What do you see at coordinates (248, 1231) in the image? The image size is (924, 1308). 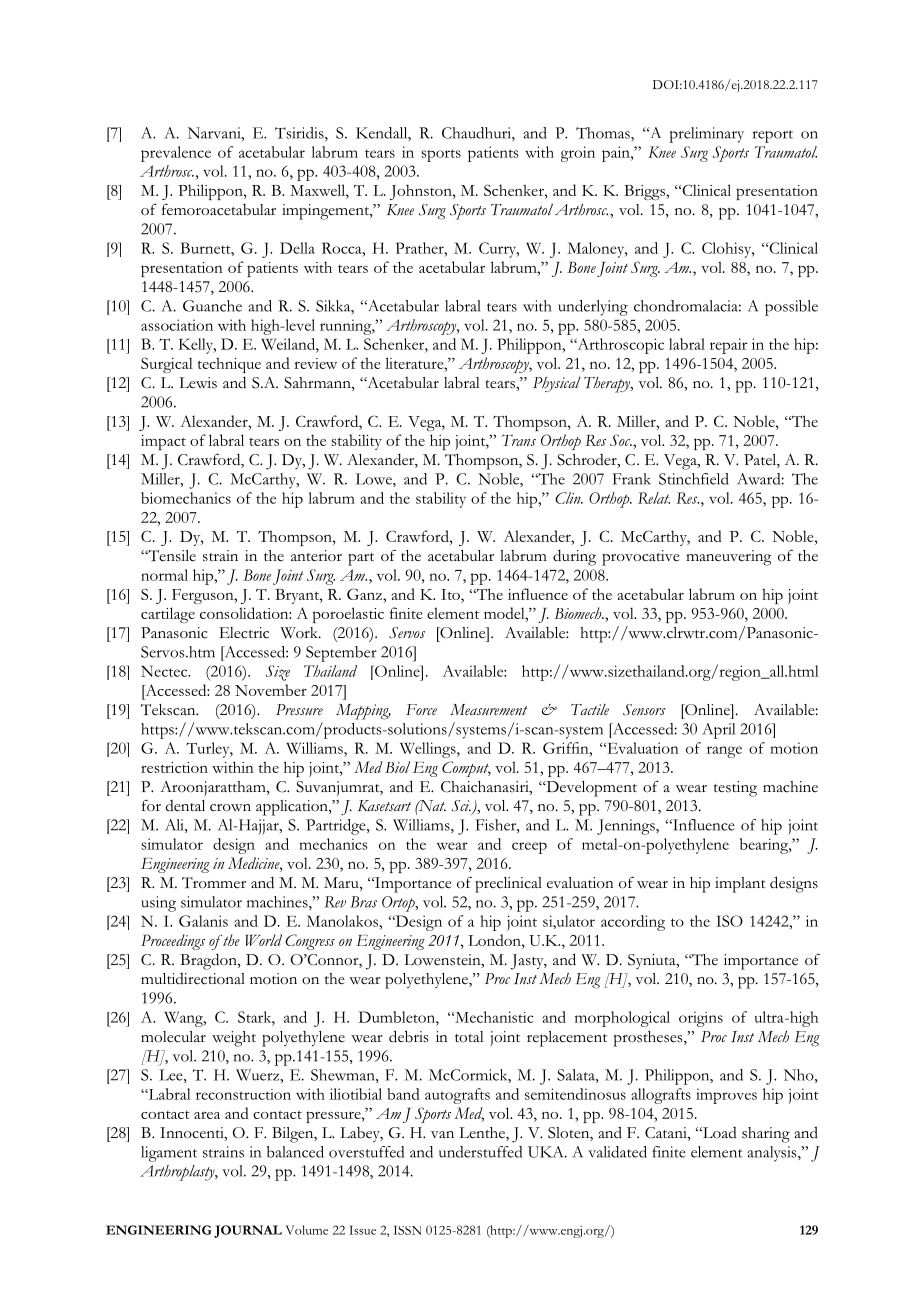 I see `JOURNAL` at bounding box center [248, 1231].
